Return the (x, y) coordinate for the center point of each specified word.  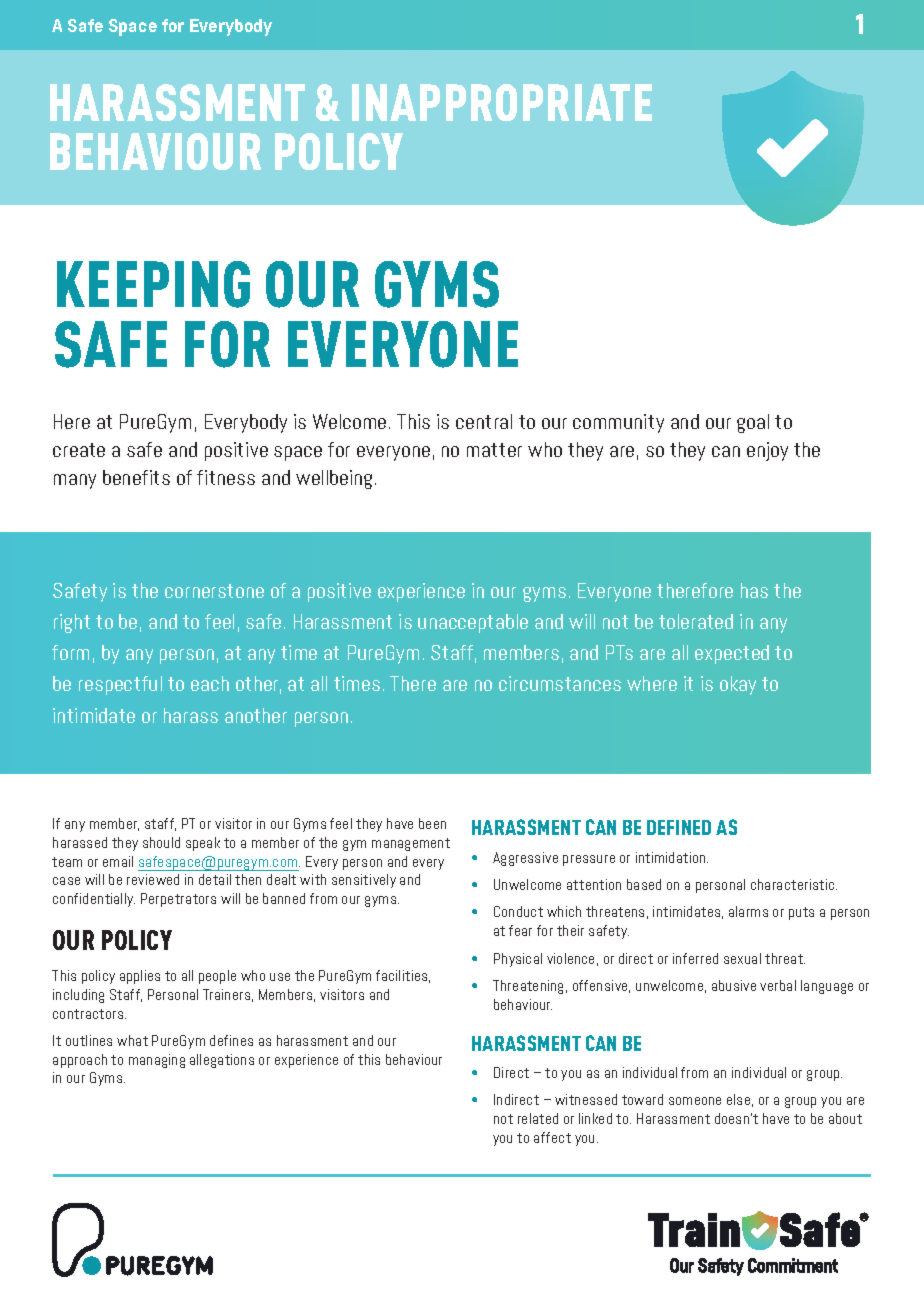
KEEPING (153, 284)
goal (753, 423)
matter (494, 450)
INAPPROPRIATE (502, 102)
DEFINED (679, 827)
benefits (136, 477)
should (161, 842)
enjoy (767, 451)
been (432, 823)
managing (157, 1061)
